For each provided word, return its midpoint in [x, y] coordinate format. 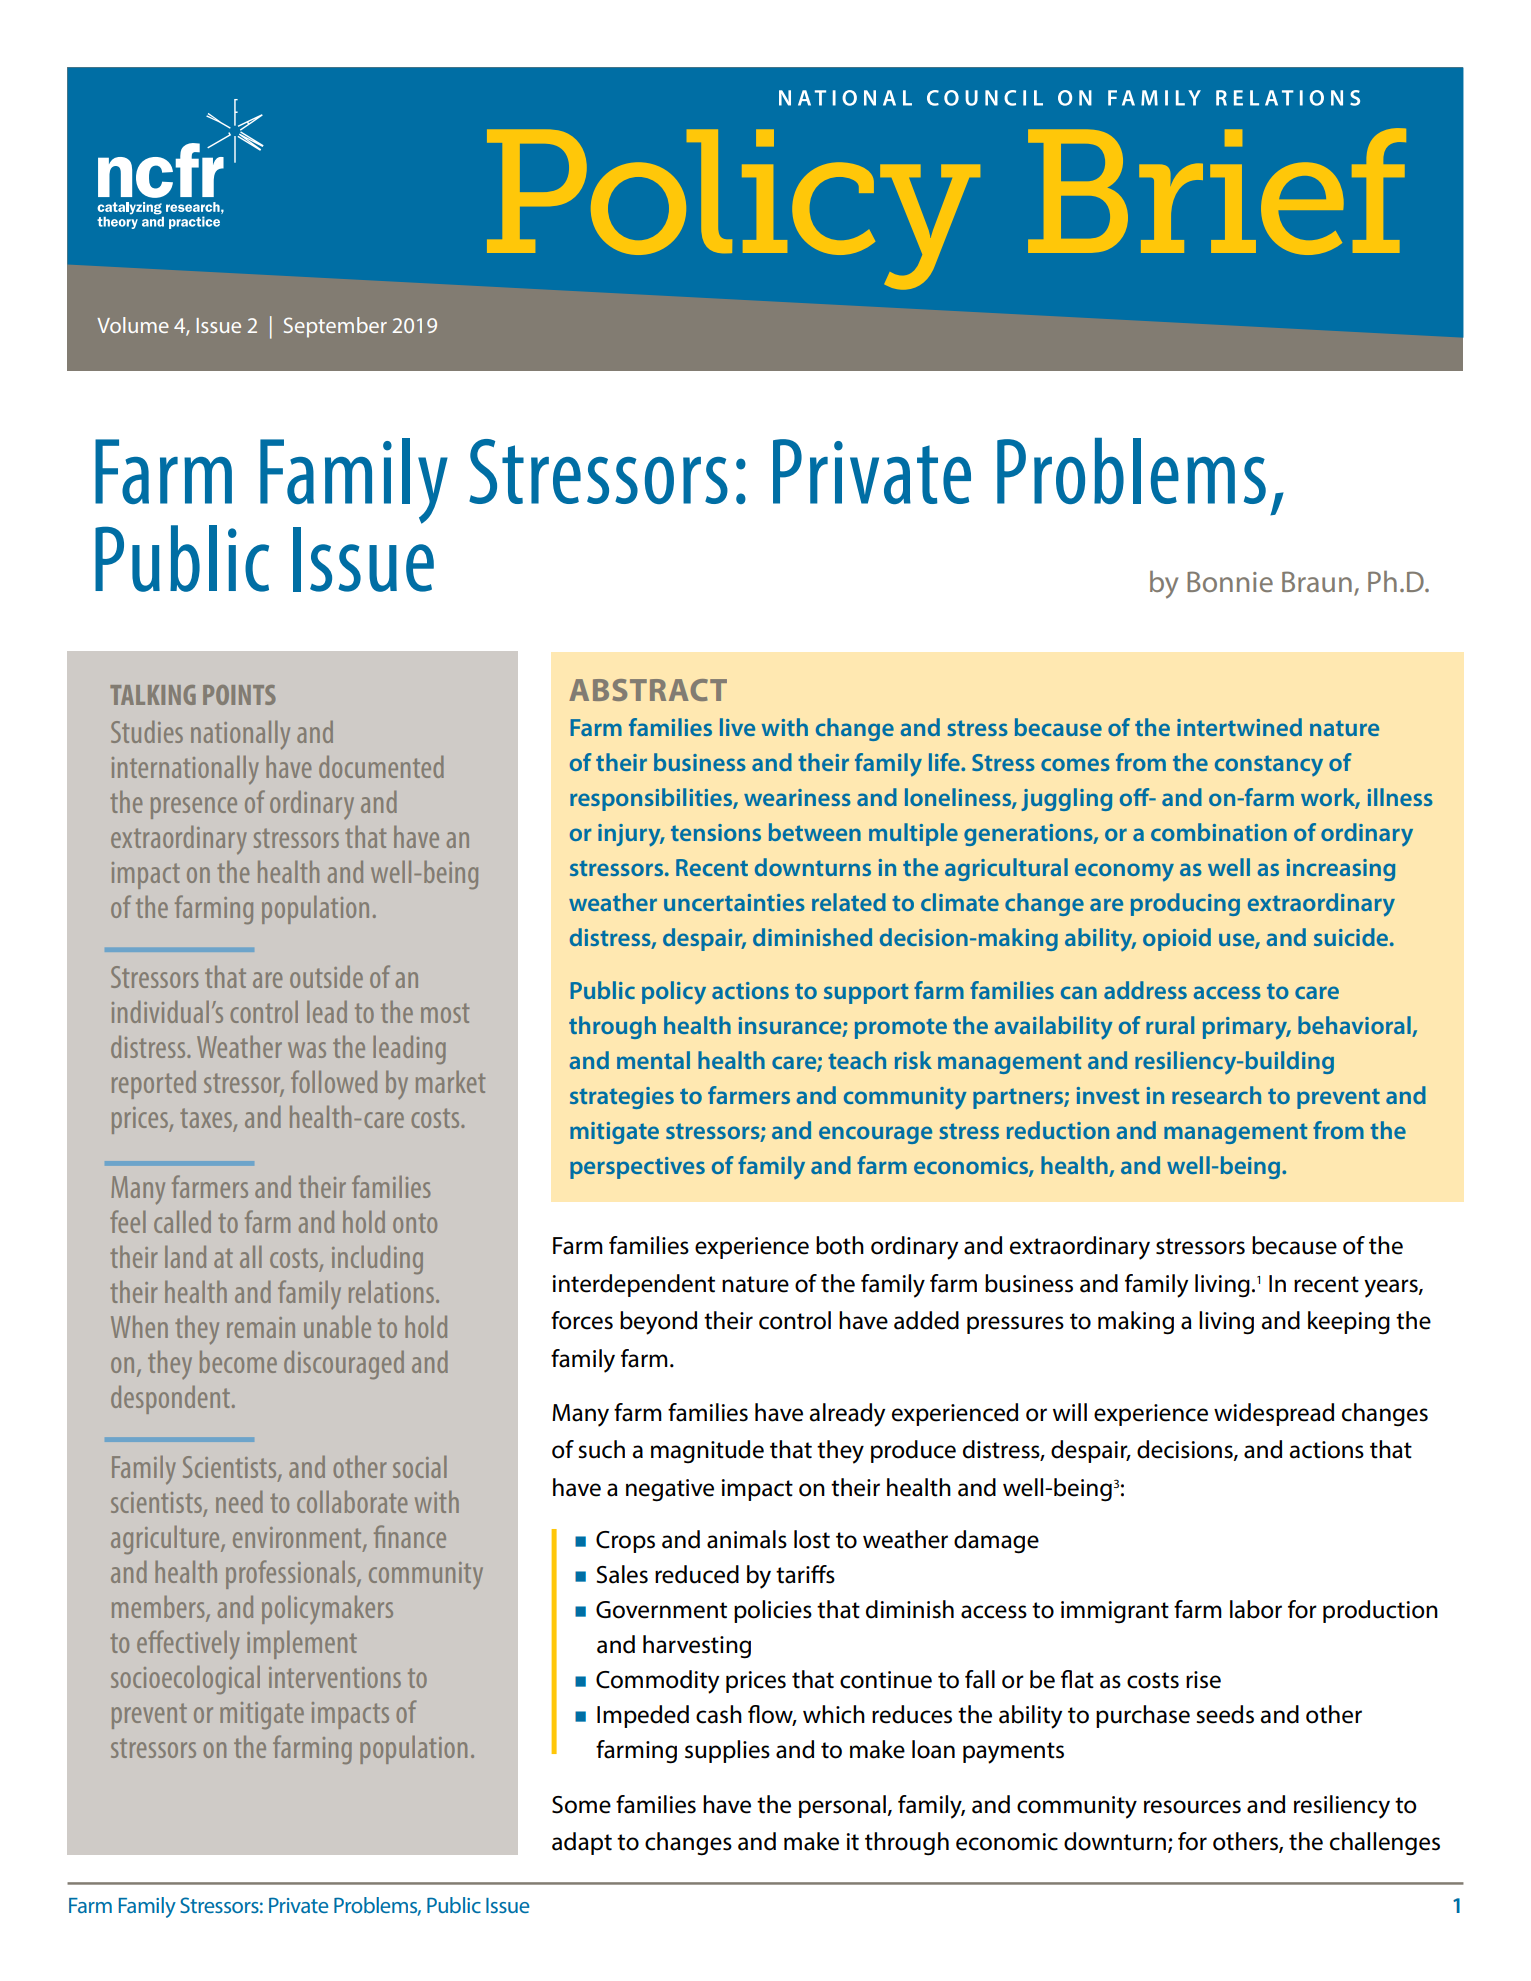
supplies [727, 1751]
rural [1170, 1025]
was [307, 1050]
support [866, 993]
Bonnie [1230, 581]
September [335, 327]
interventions [335, 1677]
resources [1192, 1807]
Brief [1217, 191]
